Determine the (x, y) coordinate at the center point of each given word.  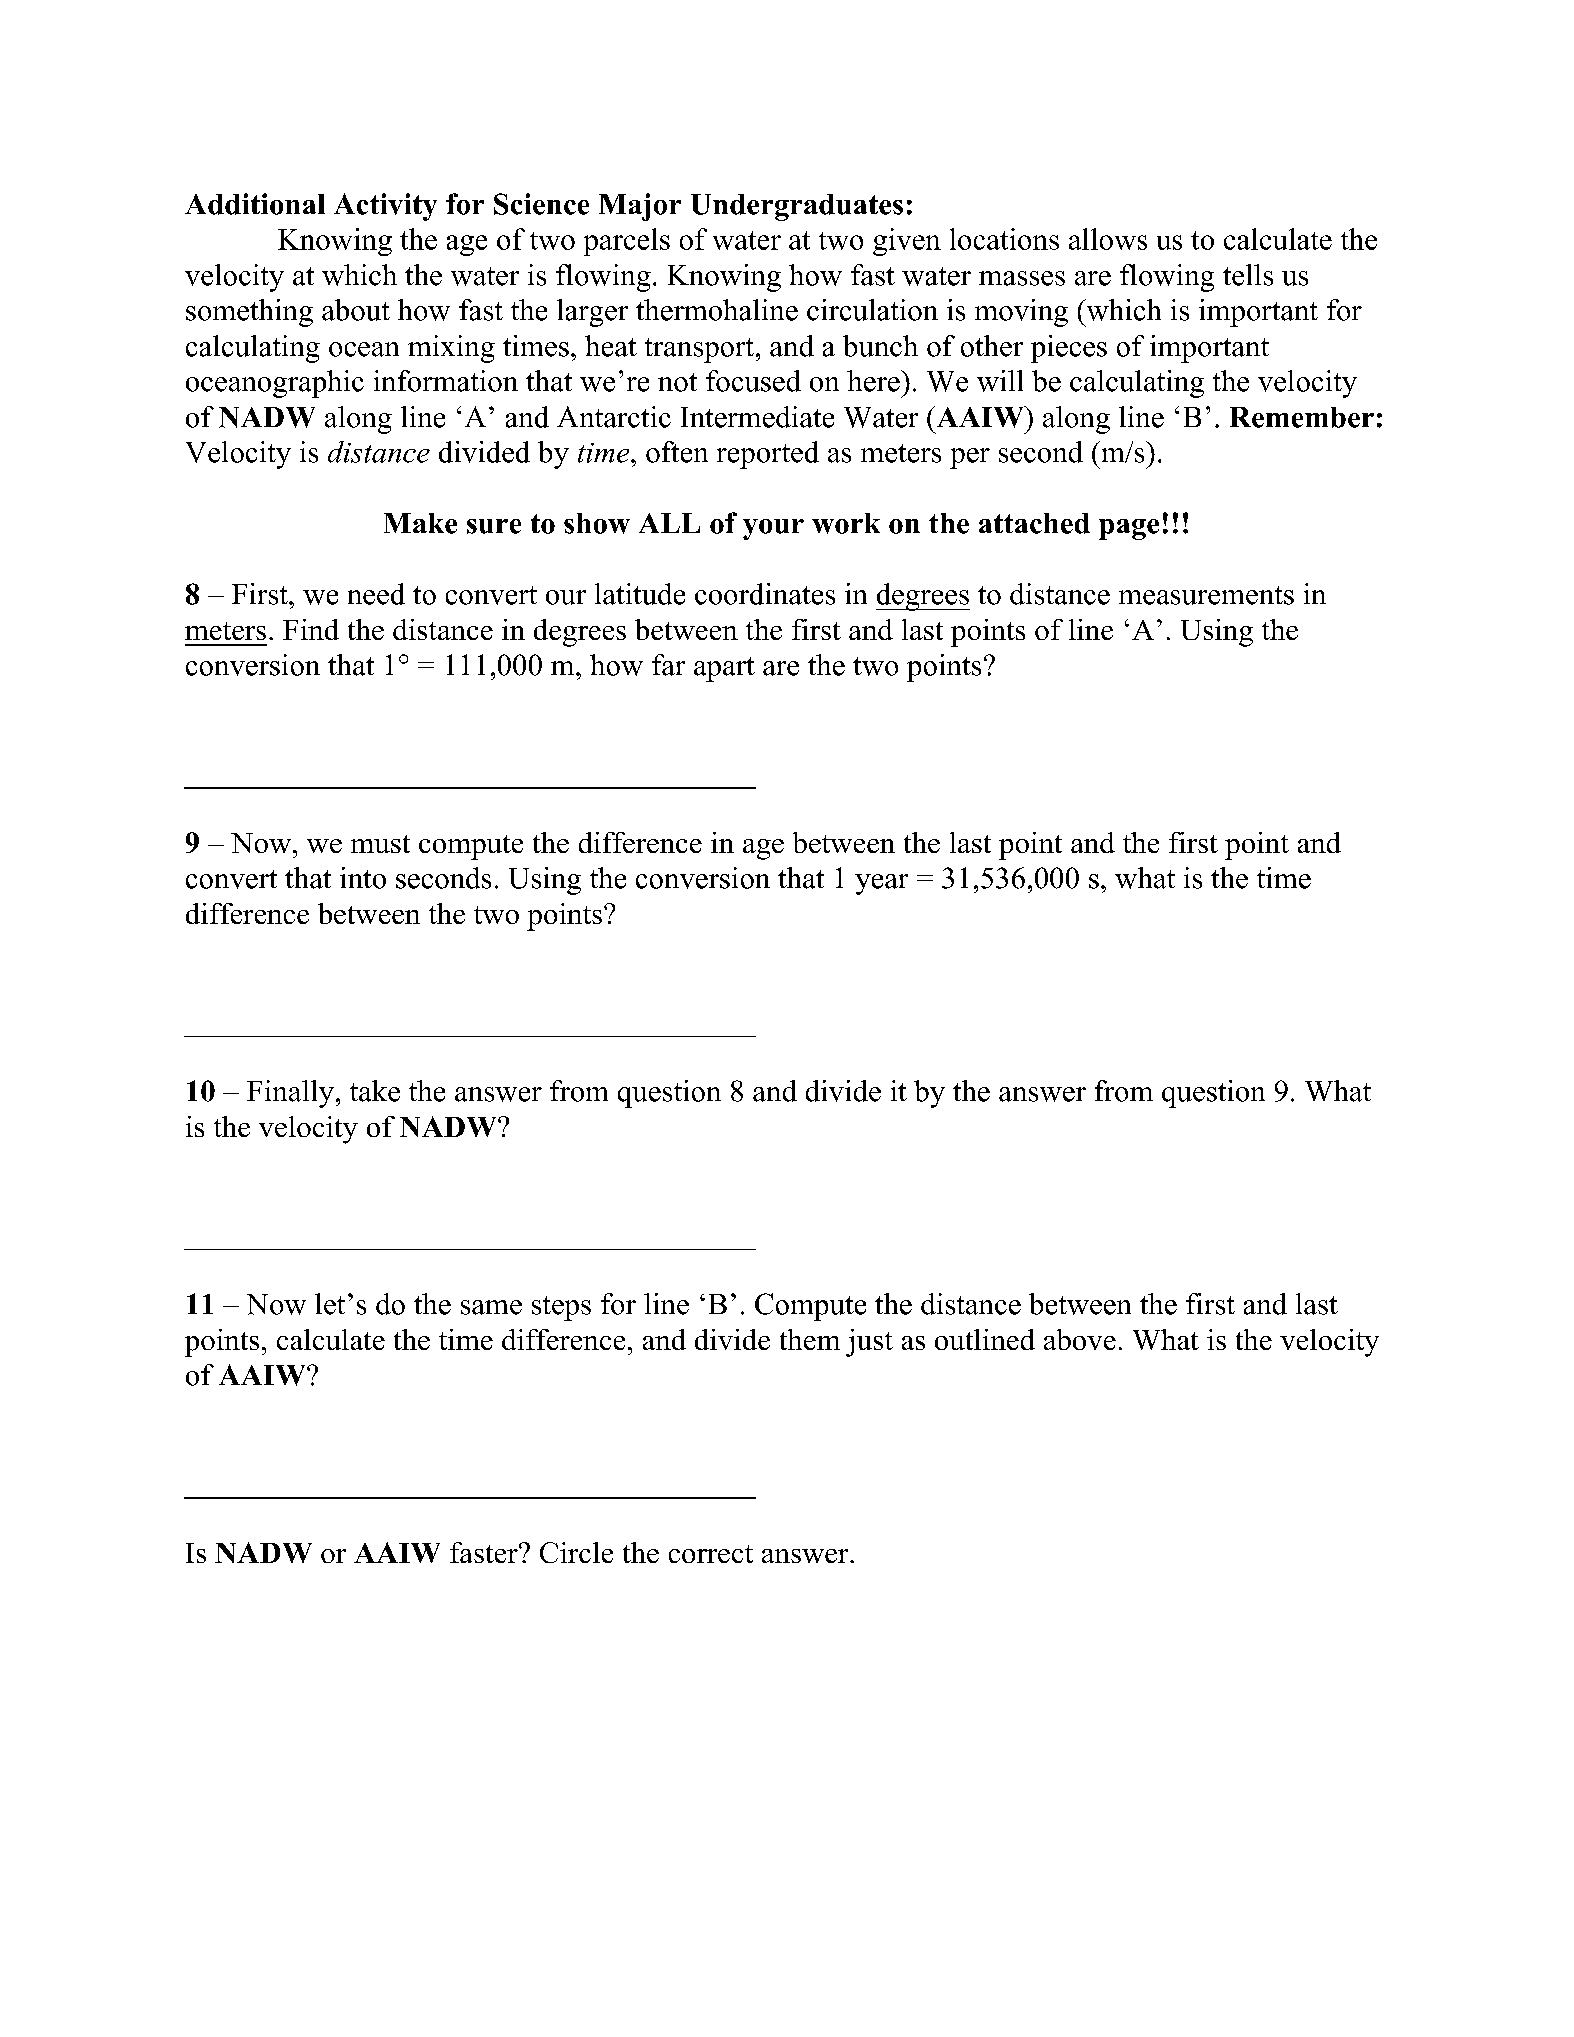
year (881, 884)
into (363, 878)
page (1129, 529)
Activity (385, 207)
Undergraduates (797, 207)
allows (1108, 239)
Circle (576, 1552)
